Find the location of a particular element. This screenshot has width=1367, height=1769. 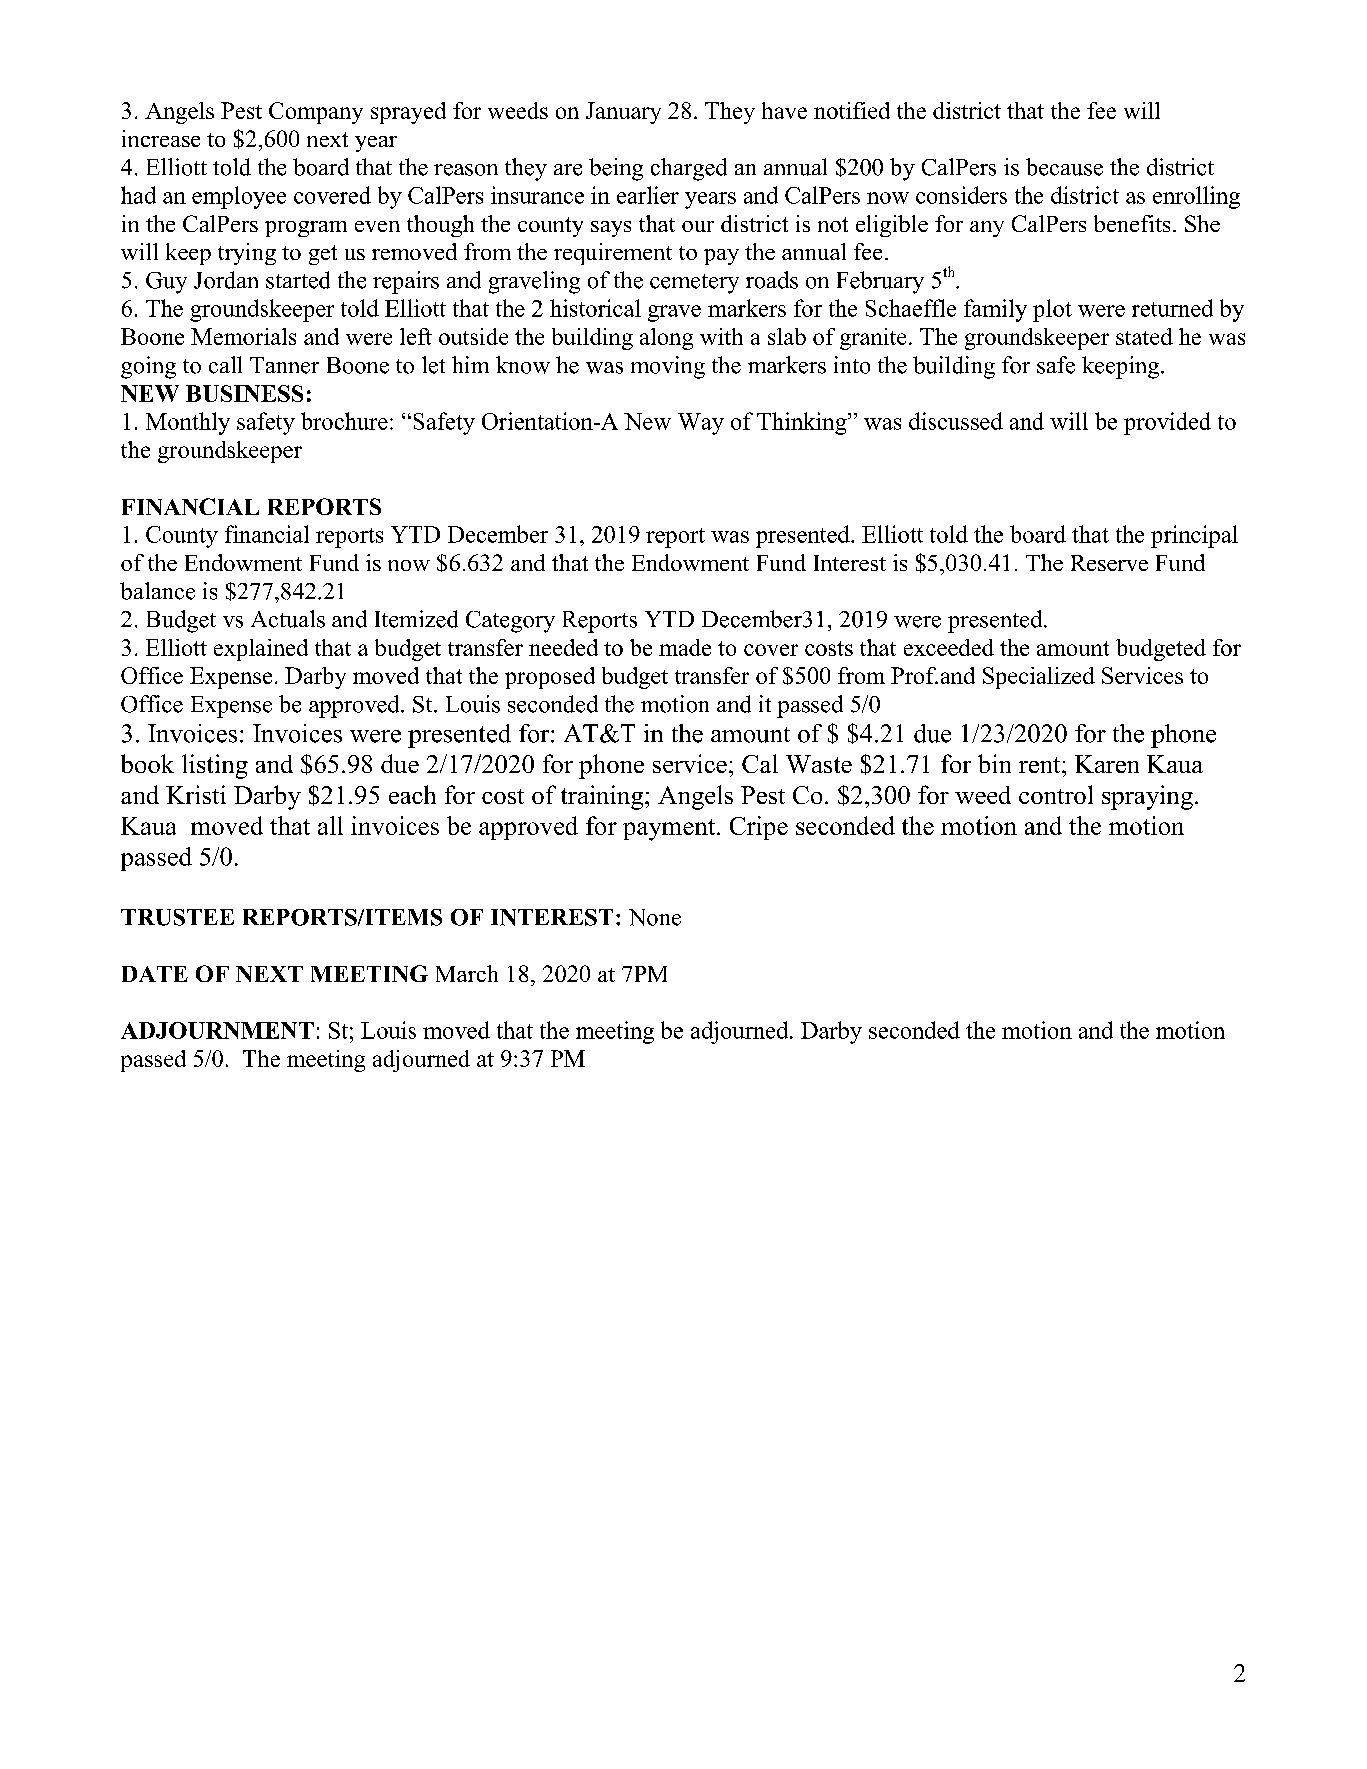

Kristi is located at coordinates (196, 794).
